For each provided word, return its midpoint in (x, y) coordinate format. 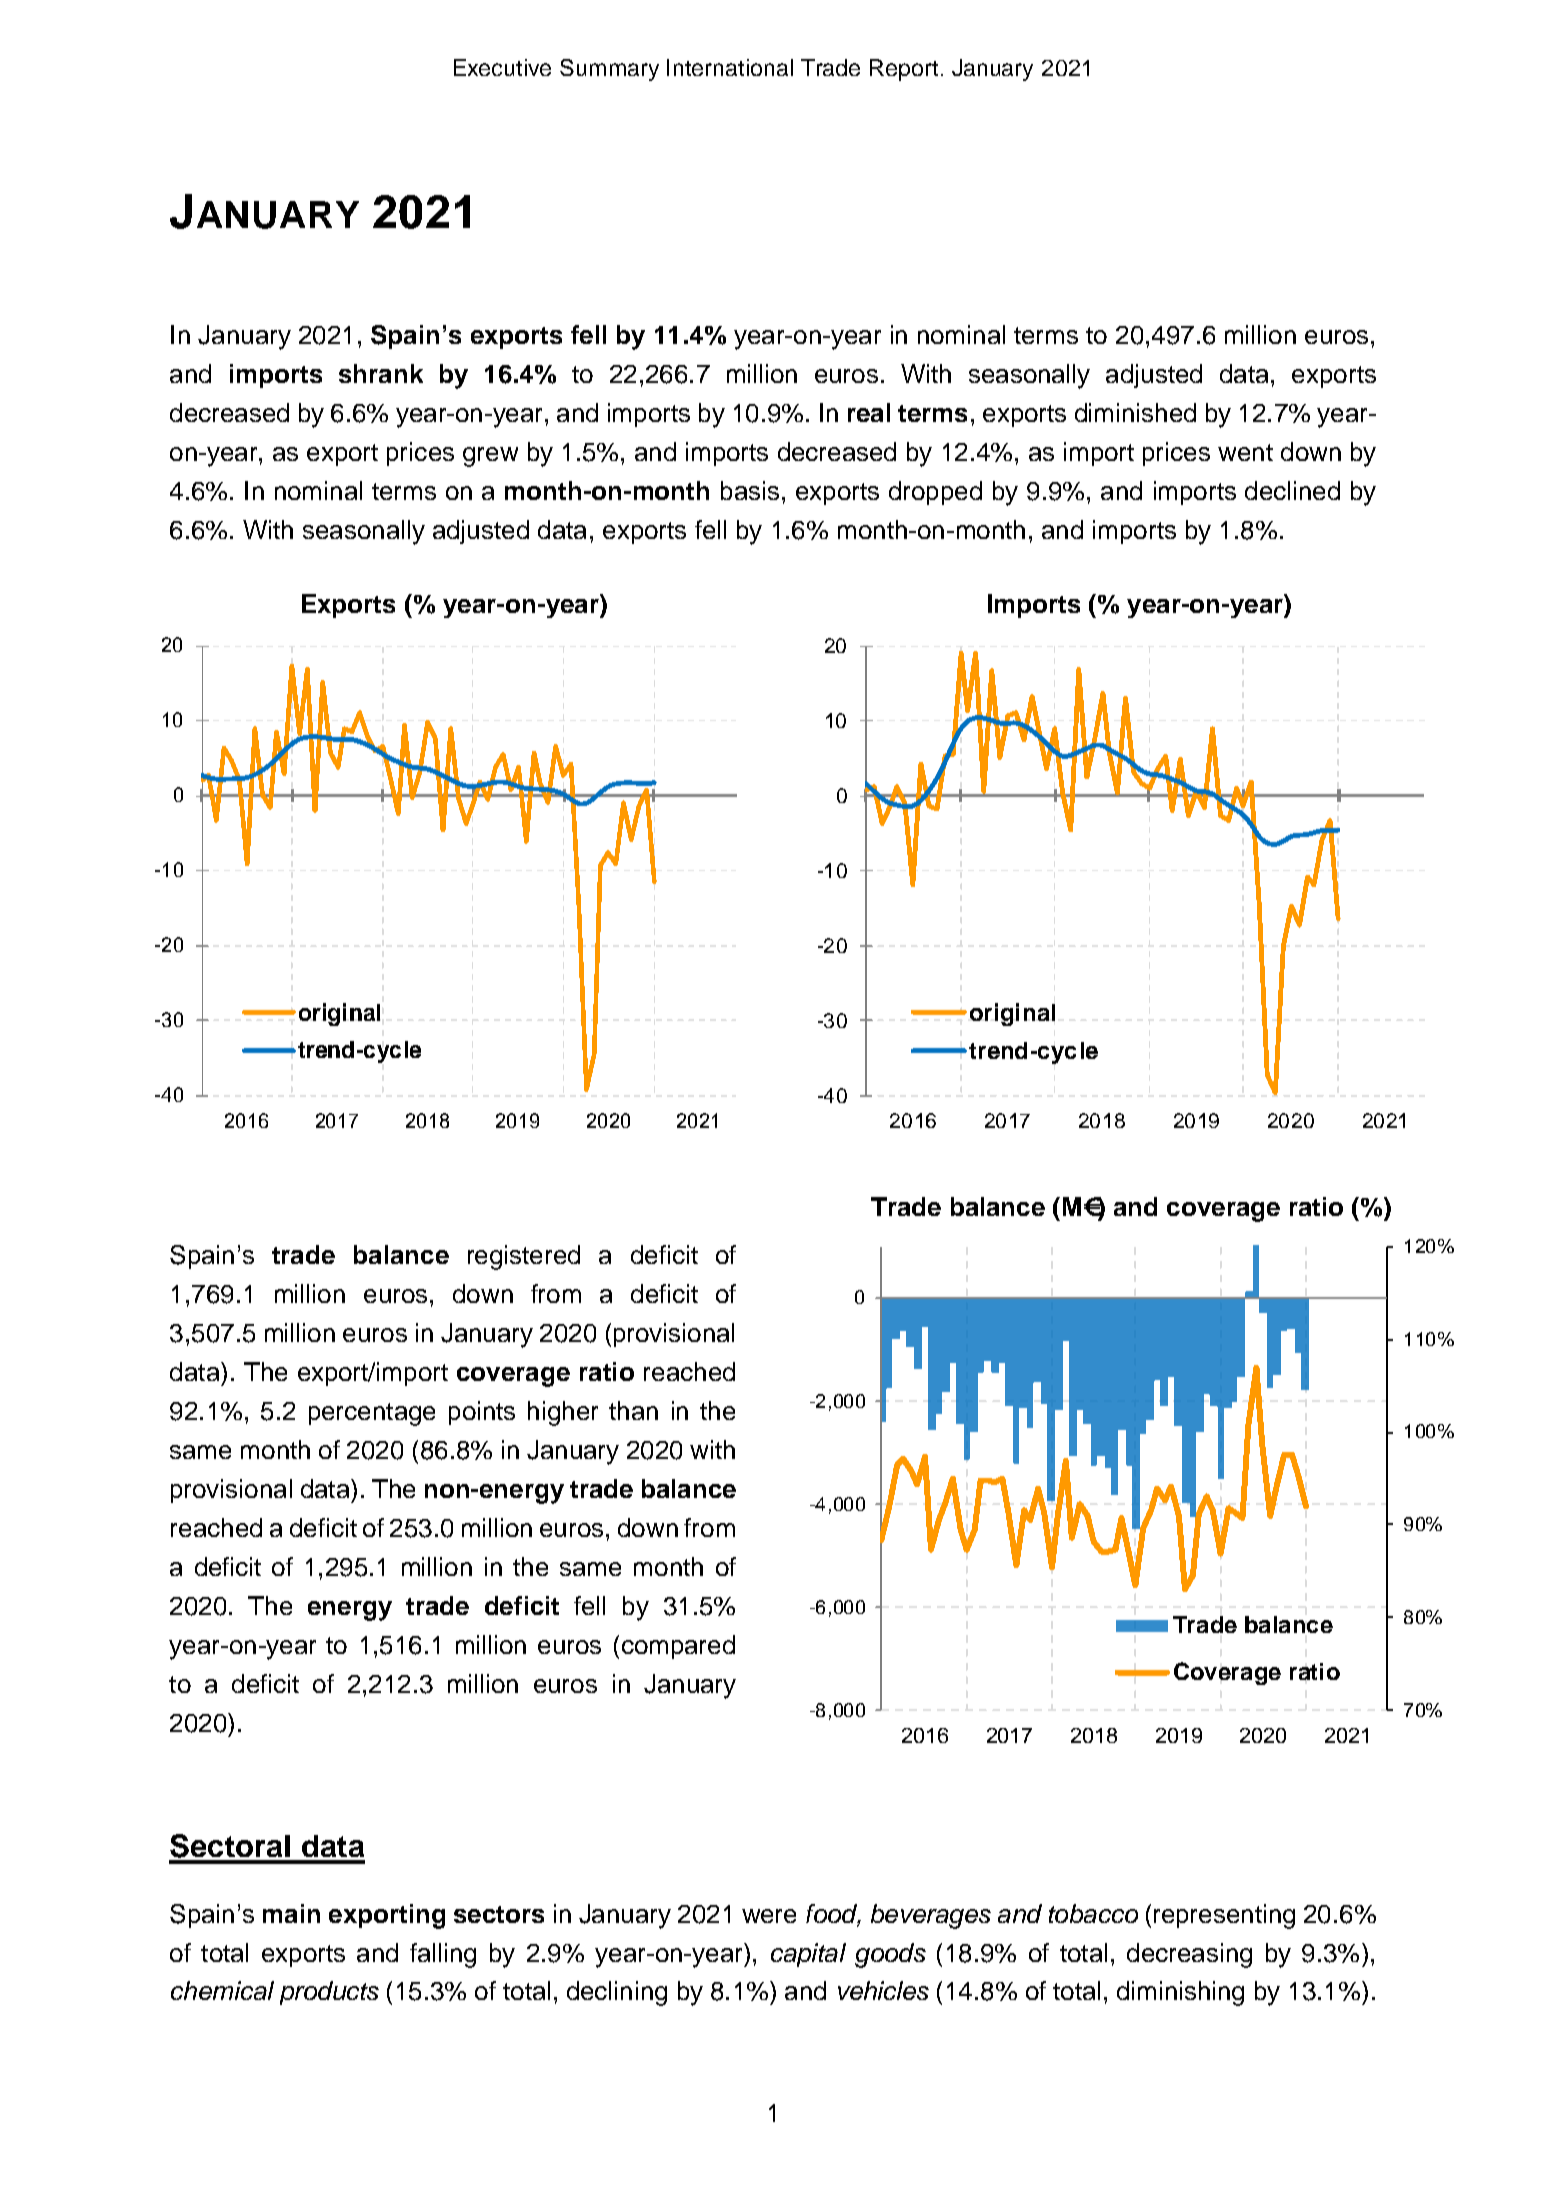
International (730, 67)
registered (524, 1257)
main (291, 1913)
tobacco (1093, 1913)
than (633, 1410)
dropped (935, 493)
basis (750, 490)
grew (490, 457)
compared (678, 1647)
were (769, 1916)
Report (904, 70)
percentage (372, 1414)
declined (1292, 490)
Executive (502, 67)
